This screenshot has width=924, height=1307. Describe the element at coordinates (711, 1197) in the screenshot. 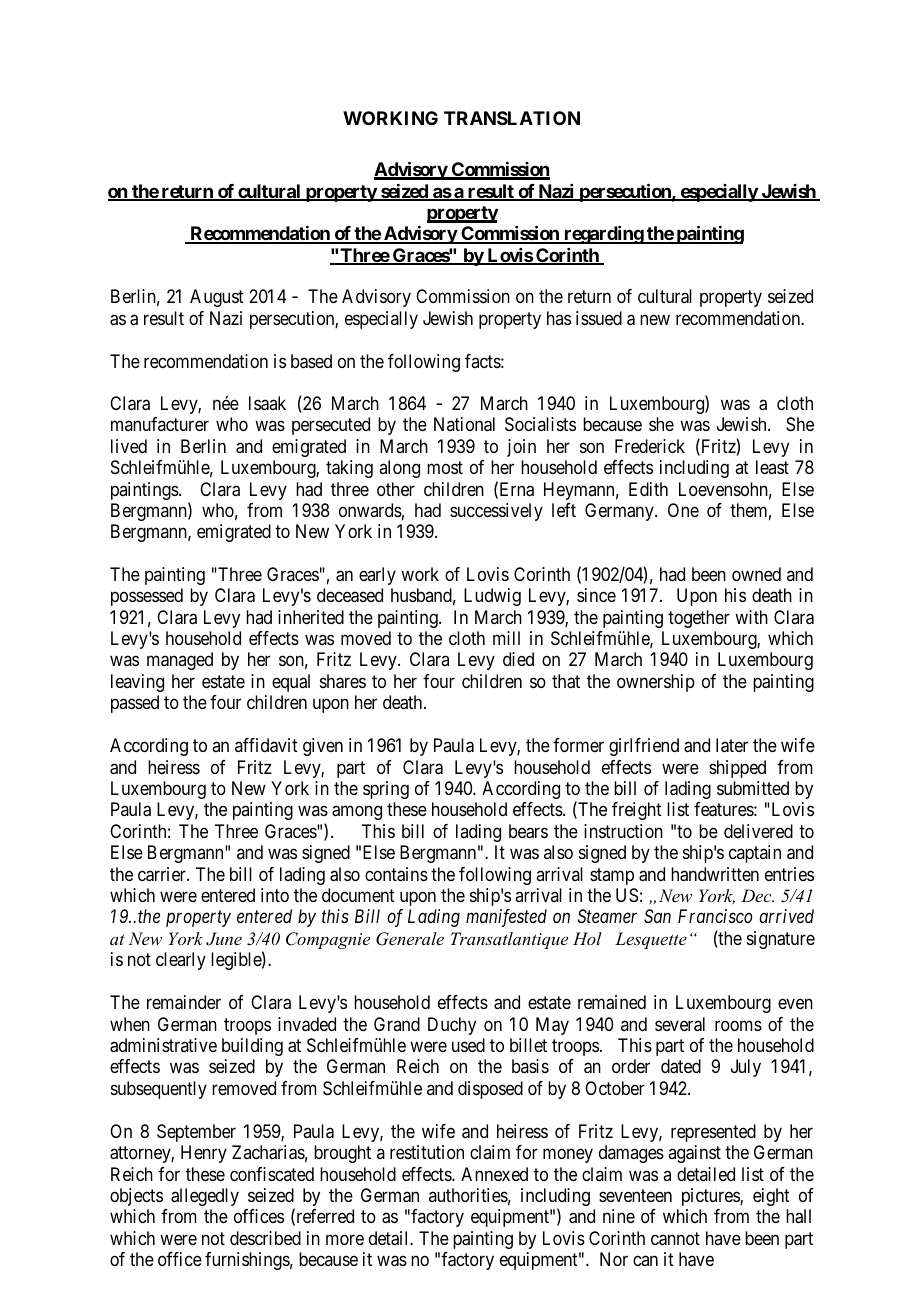

I see `pictures` at that location.
